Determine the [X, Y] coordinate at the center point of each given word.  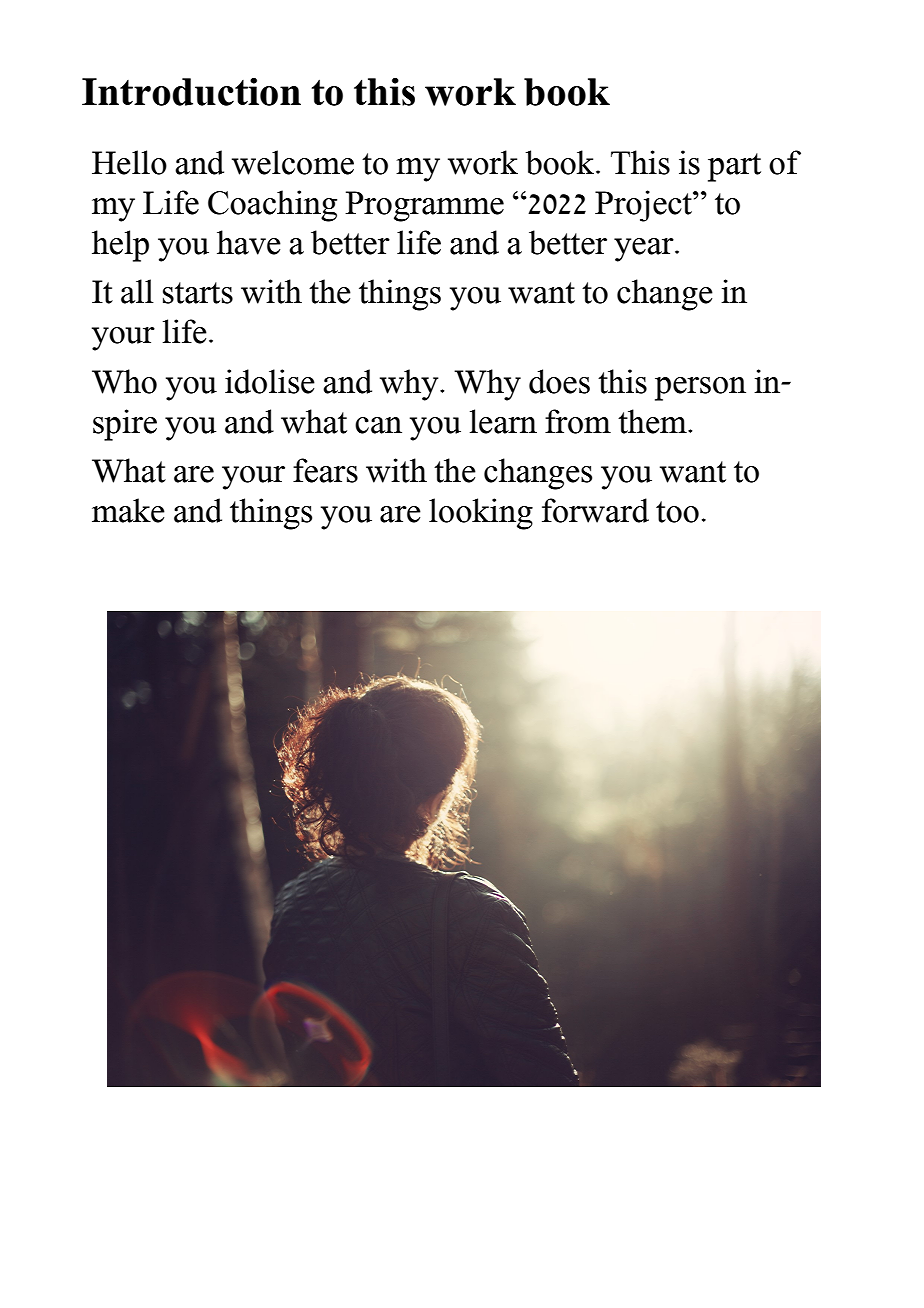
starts [198, 293]
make [128, 510]
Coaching [272, 206]
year [645, 250]
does [559, 381]
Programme [424, 206]
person [700, 389]
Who [124, 381]
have [249, 242]
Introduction [191, 92]
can [378, 425]
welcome [293, 162]
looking [481, 514]
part [734, 167]
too [677, 512]
